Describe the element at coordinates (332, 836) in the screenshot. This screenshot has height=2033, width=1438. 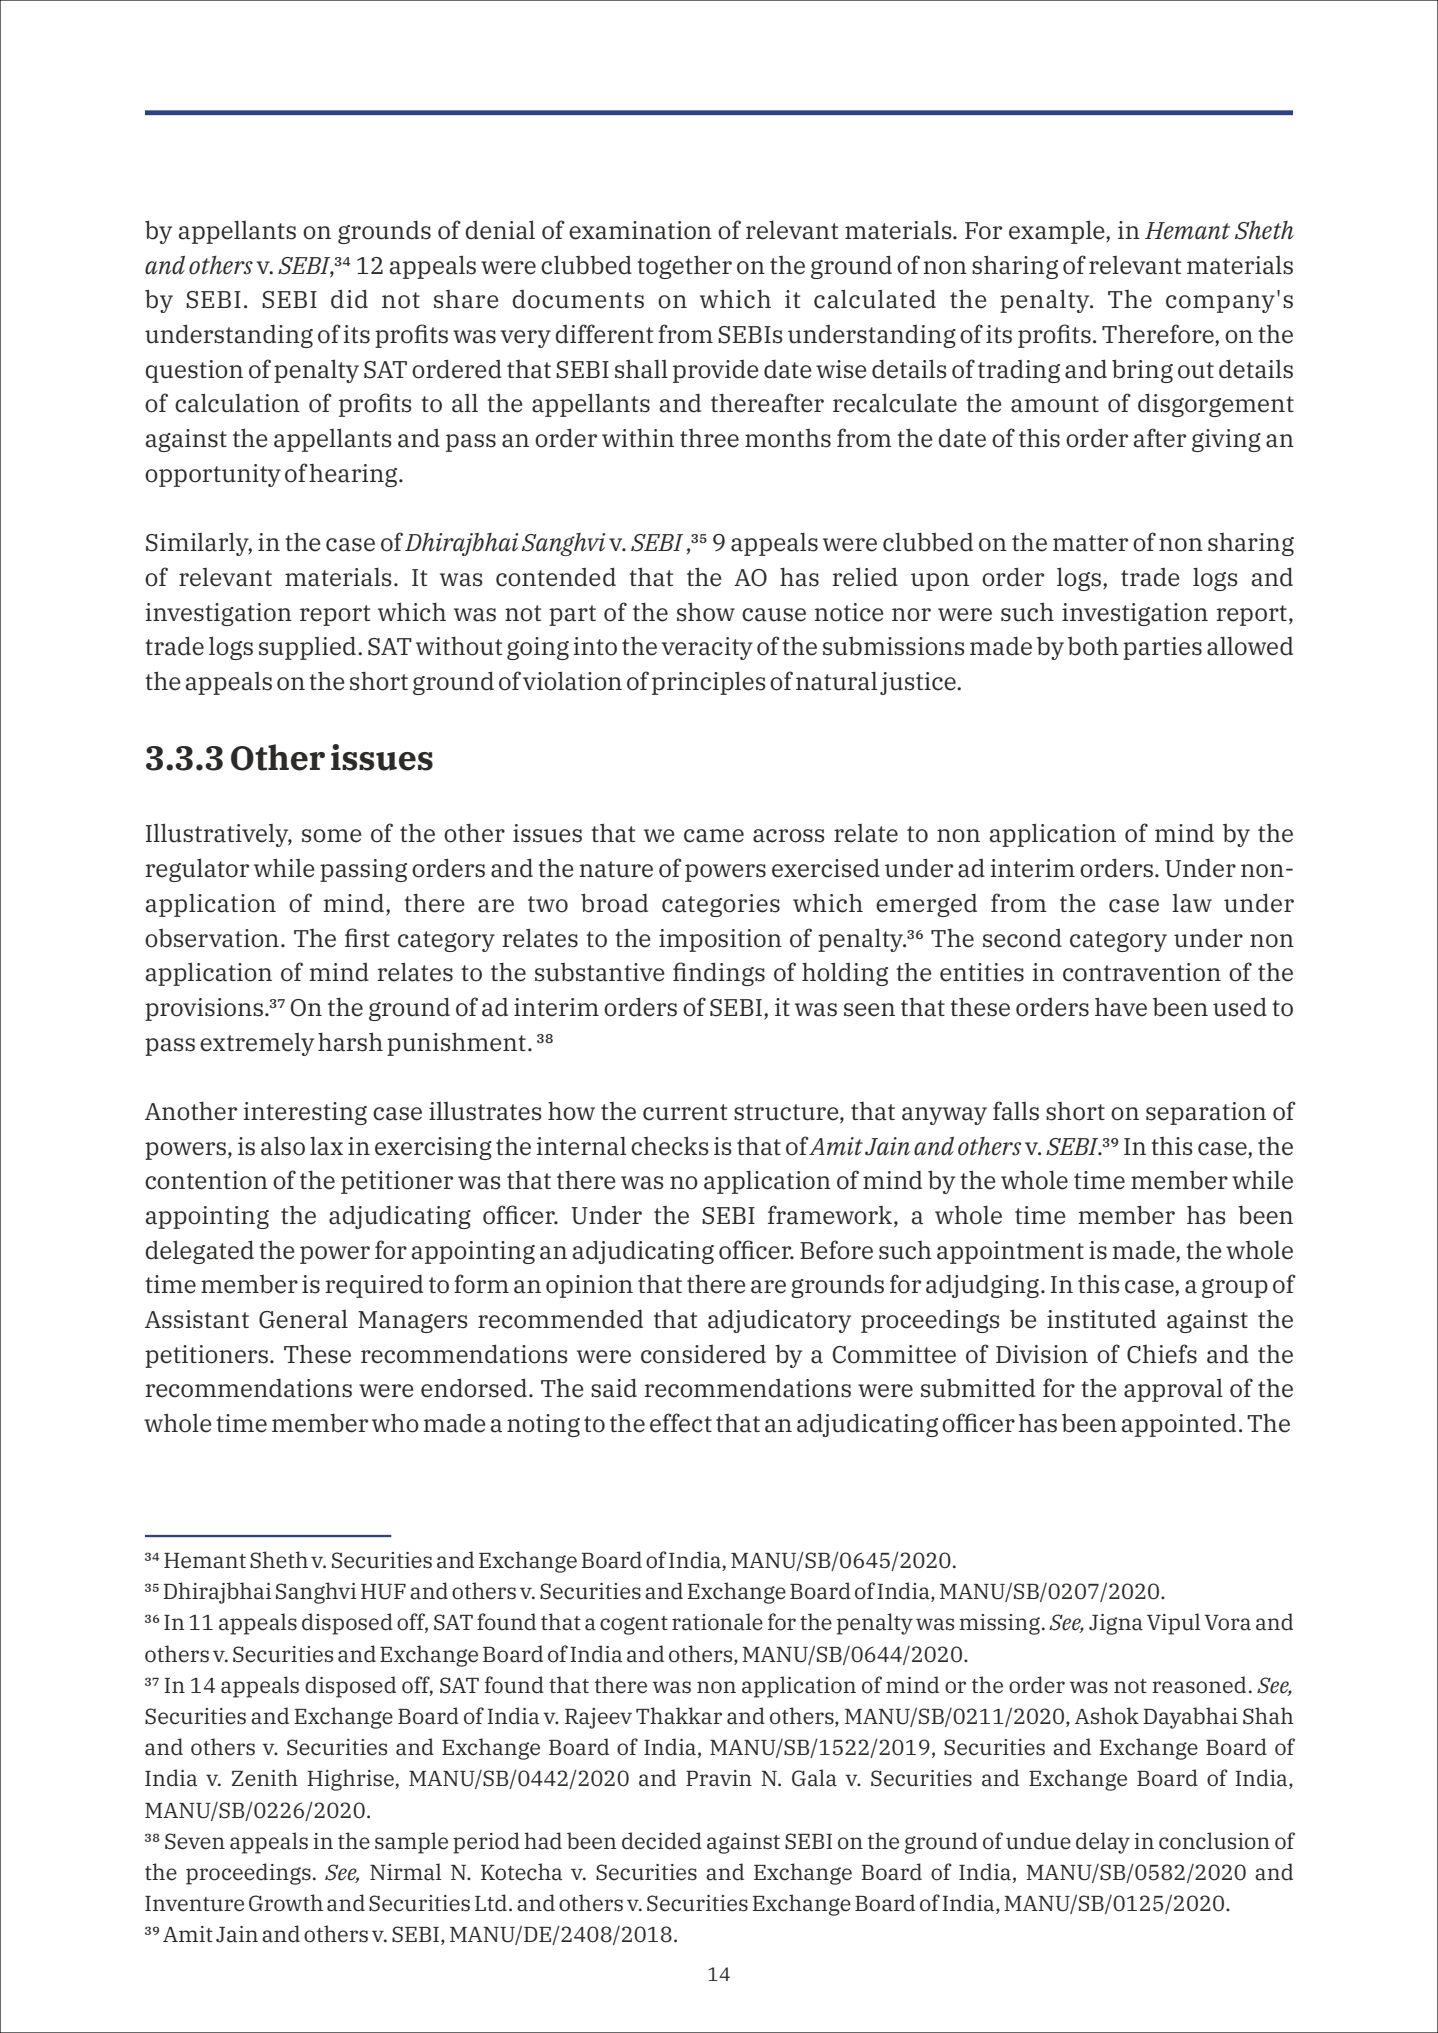
I see `some` at that location.
